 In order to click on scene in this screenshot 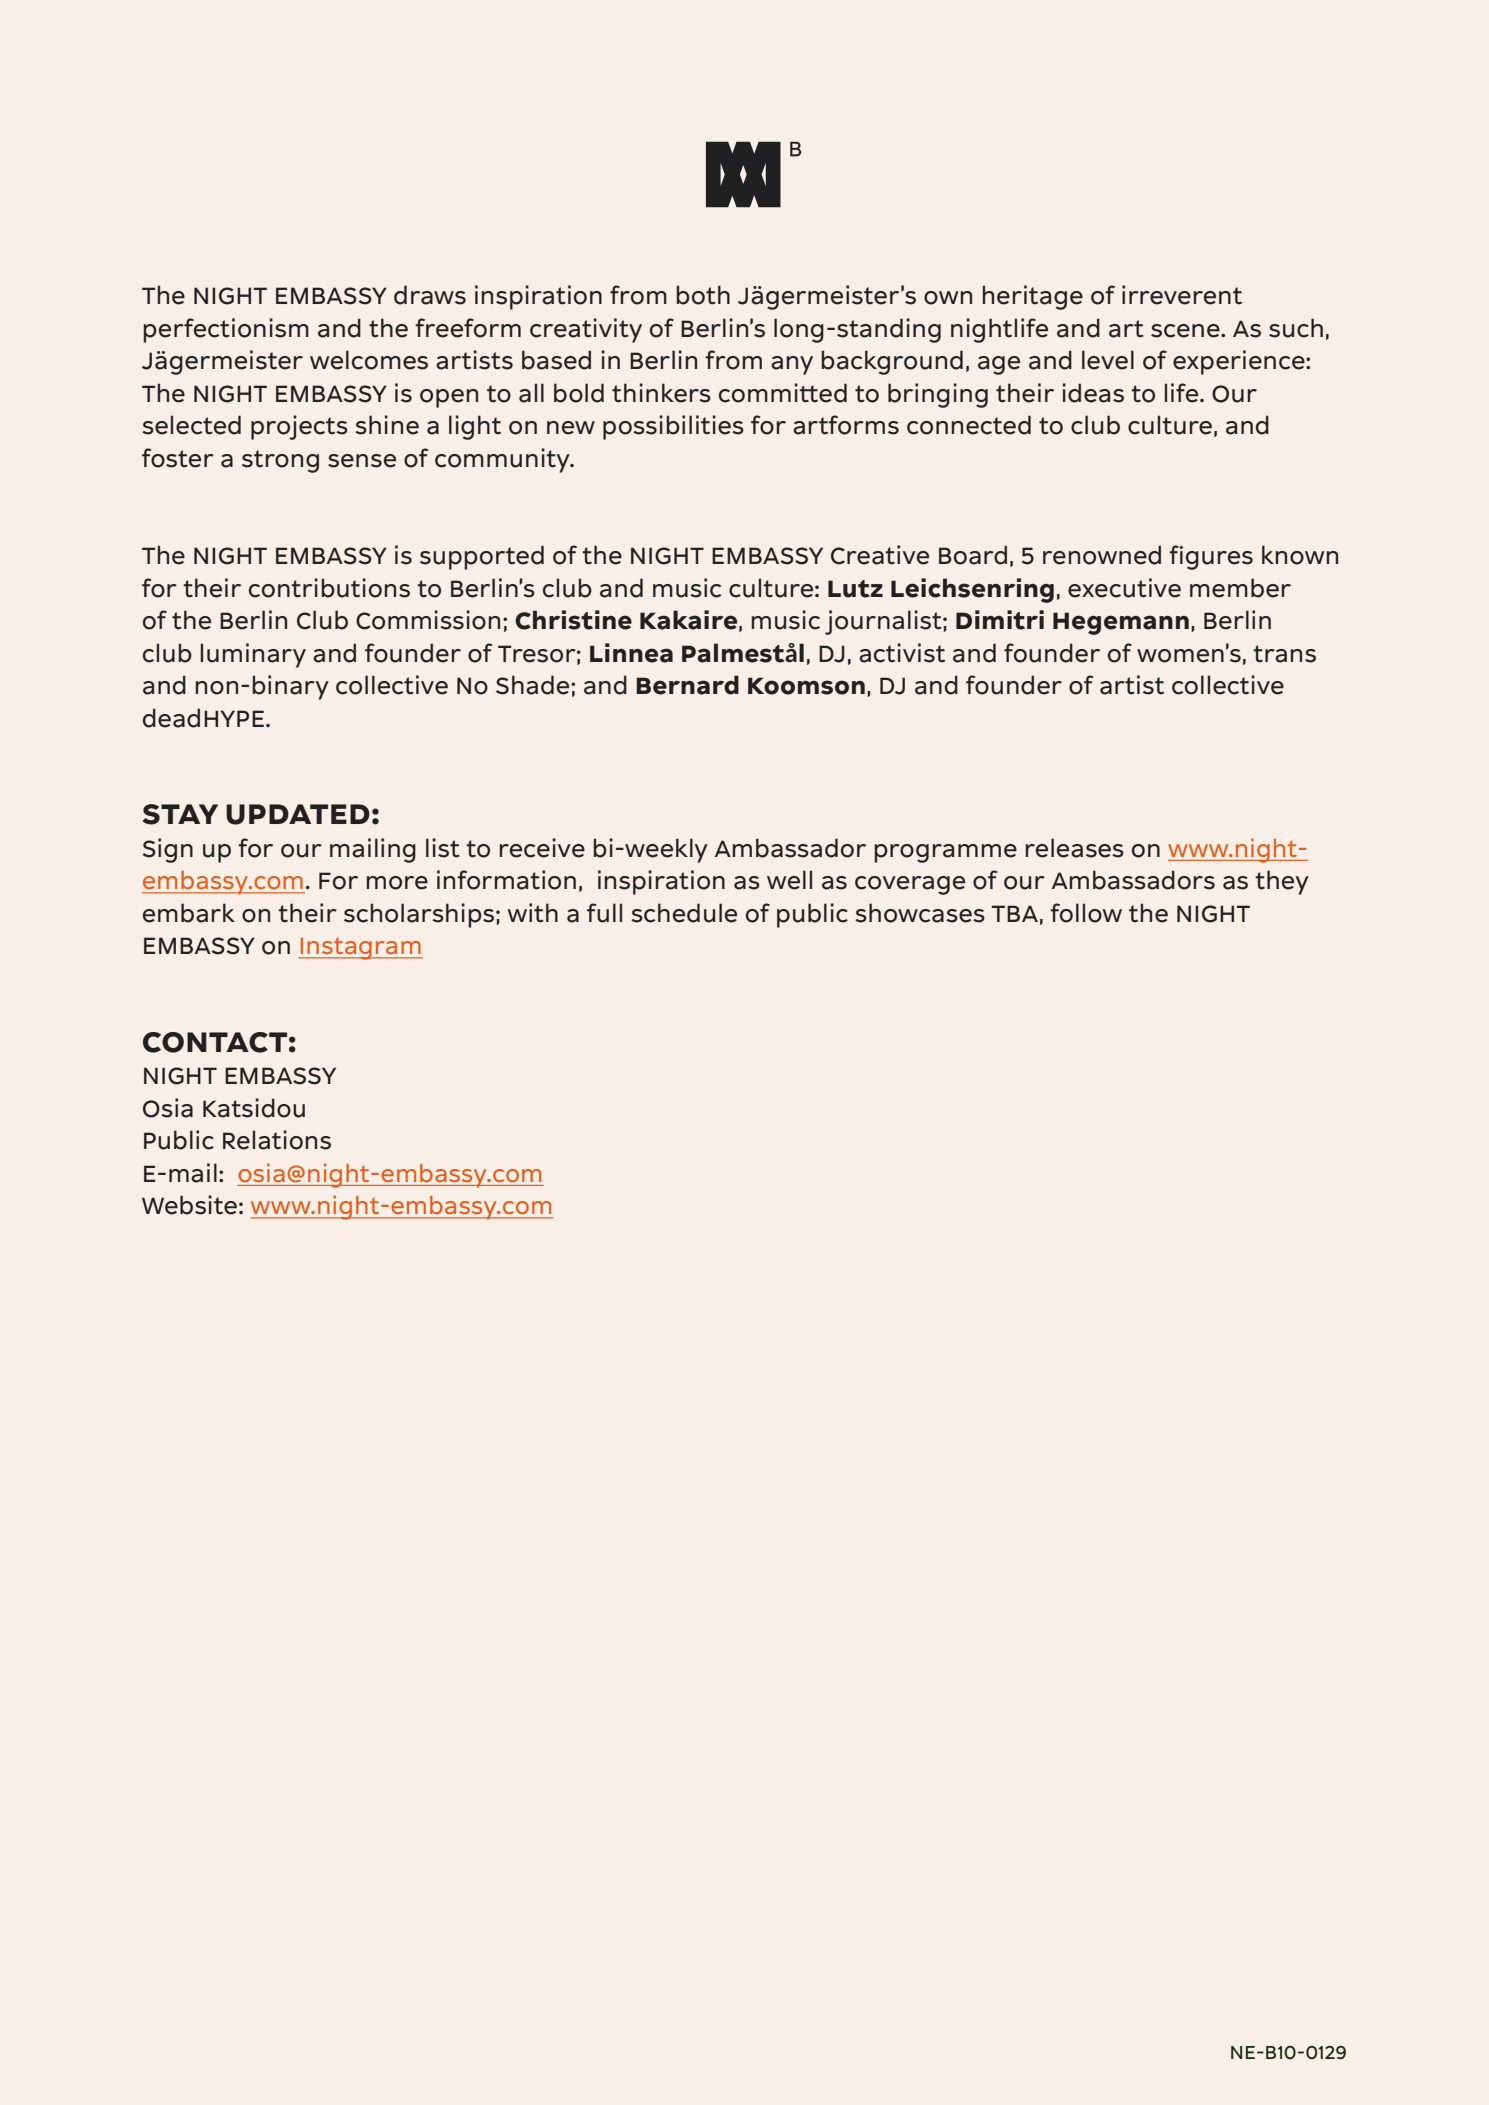, I will do `click(1186, 331)`.
